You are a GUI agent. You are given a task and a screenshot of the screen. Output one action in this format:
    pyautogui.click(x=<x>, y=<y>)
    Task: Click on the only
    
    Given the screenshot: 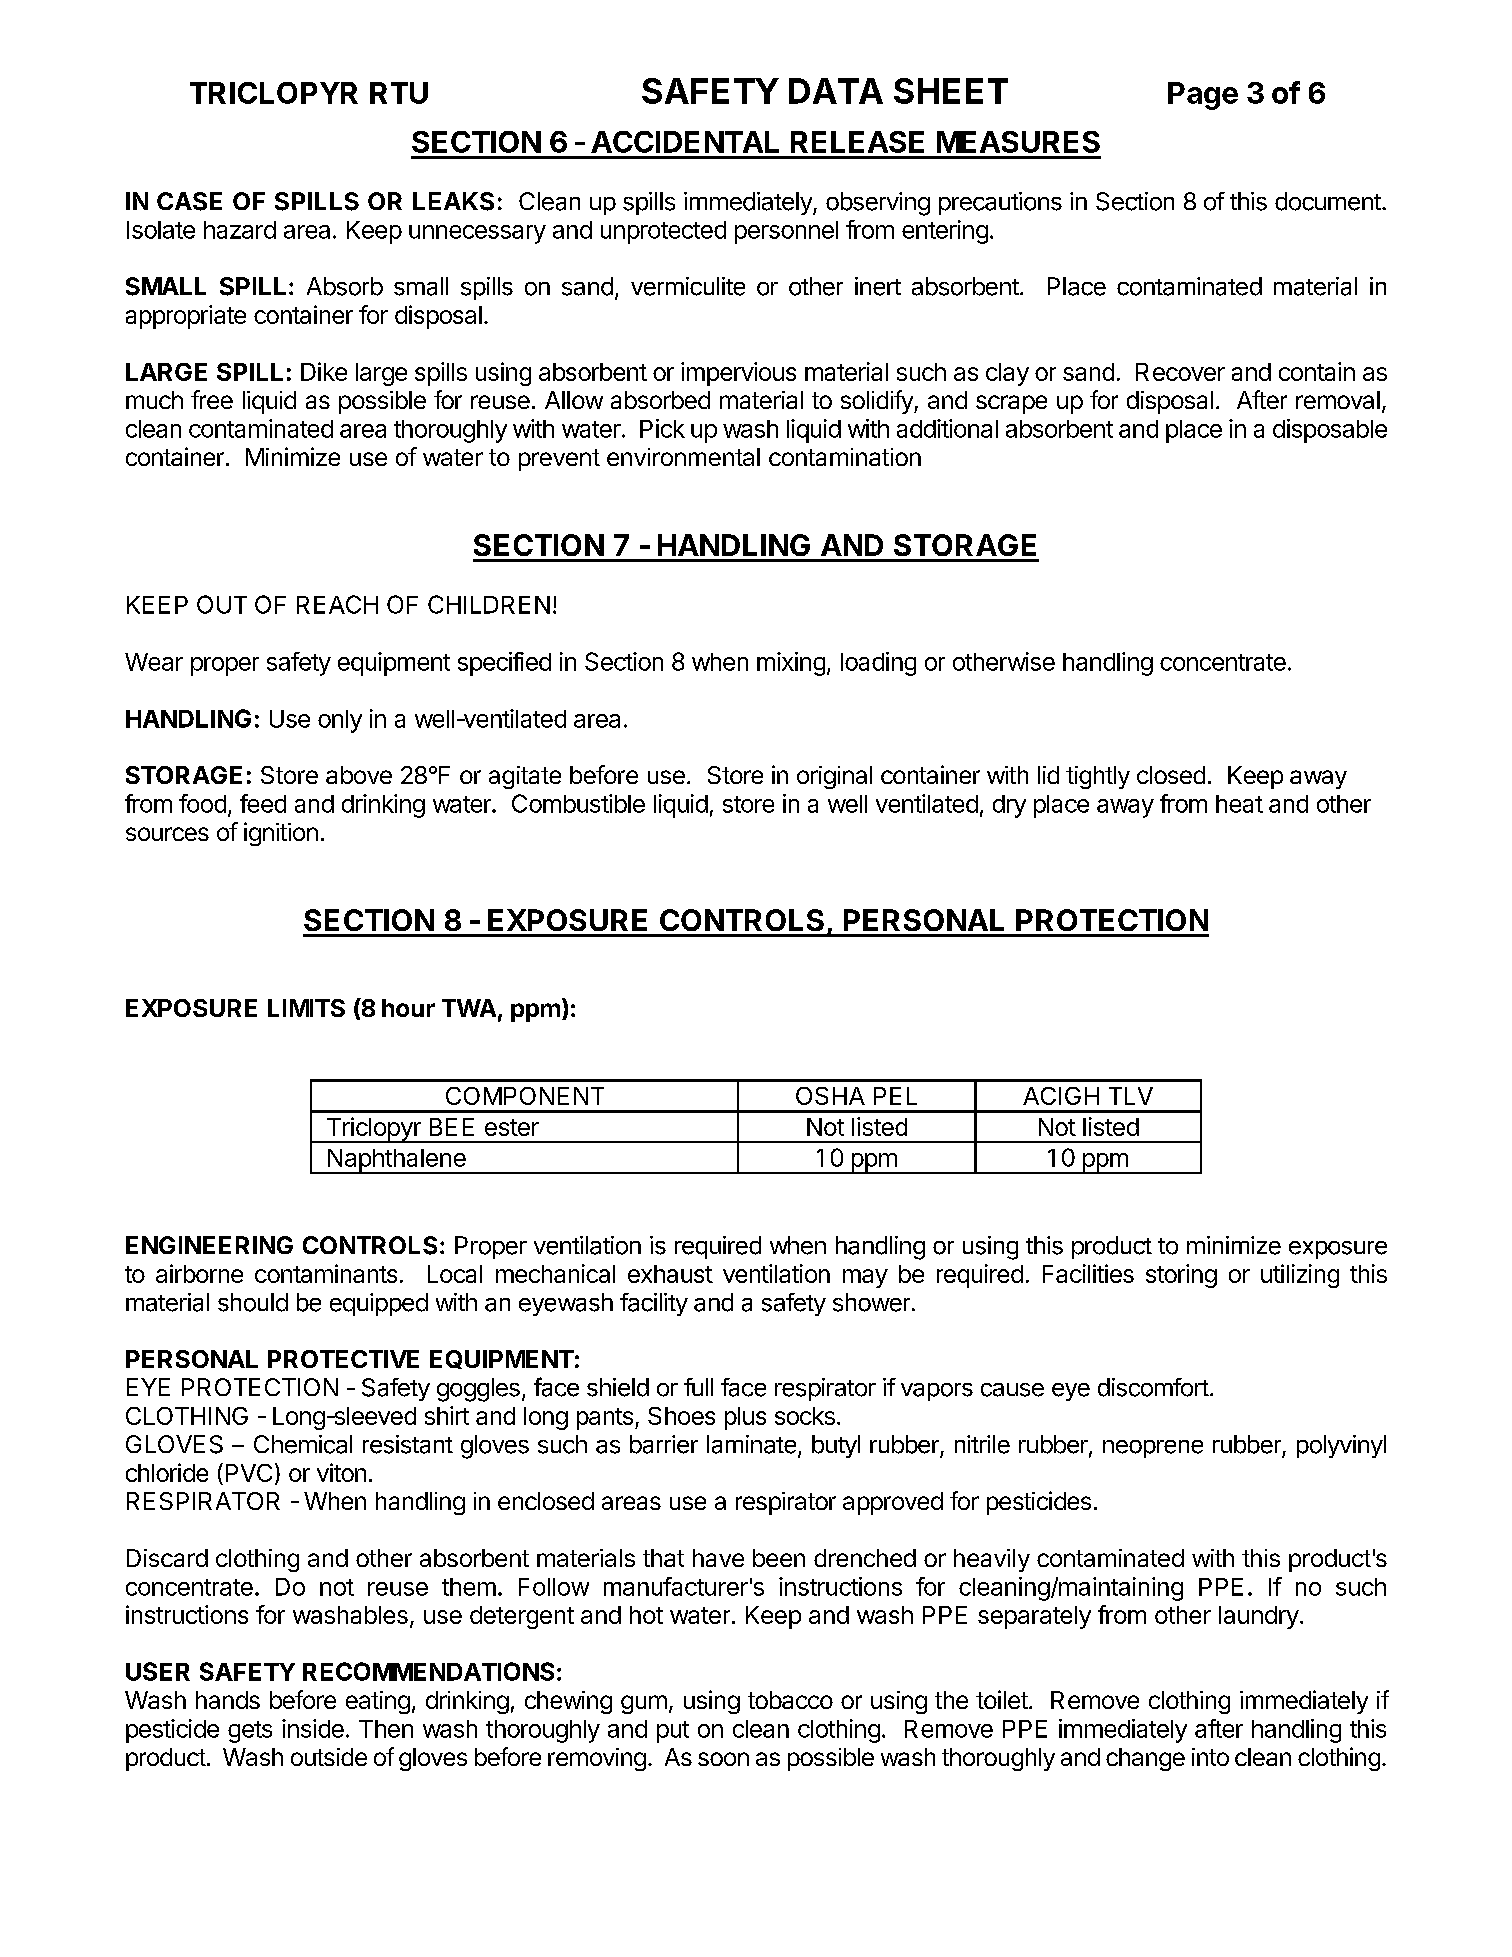 What is the action you would take?
    pyautogui.click(x=340, y=721)
